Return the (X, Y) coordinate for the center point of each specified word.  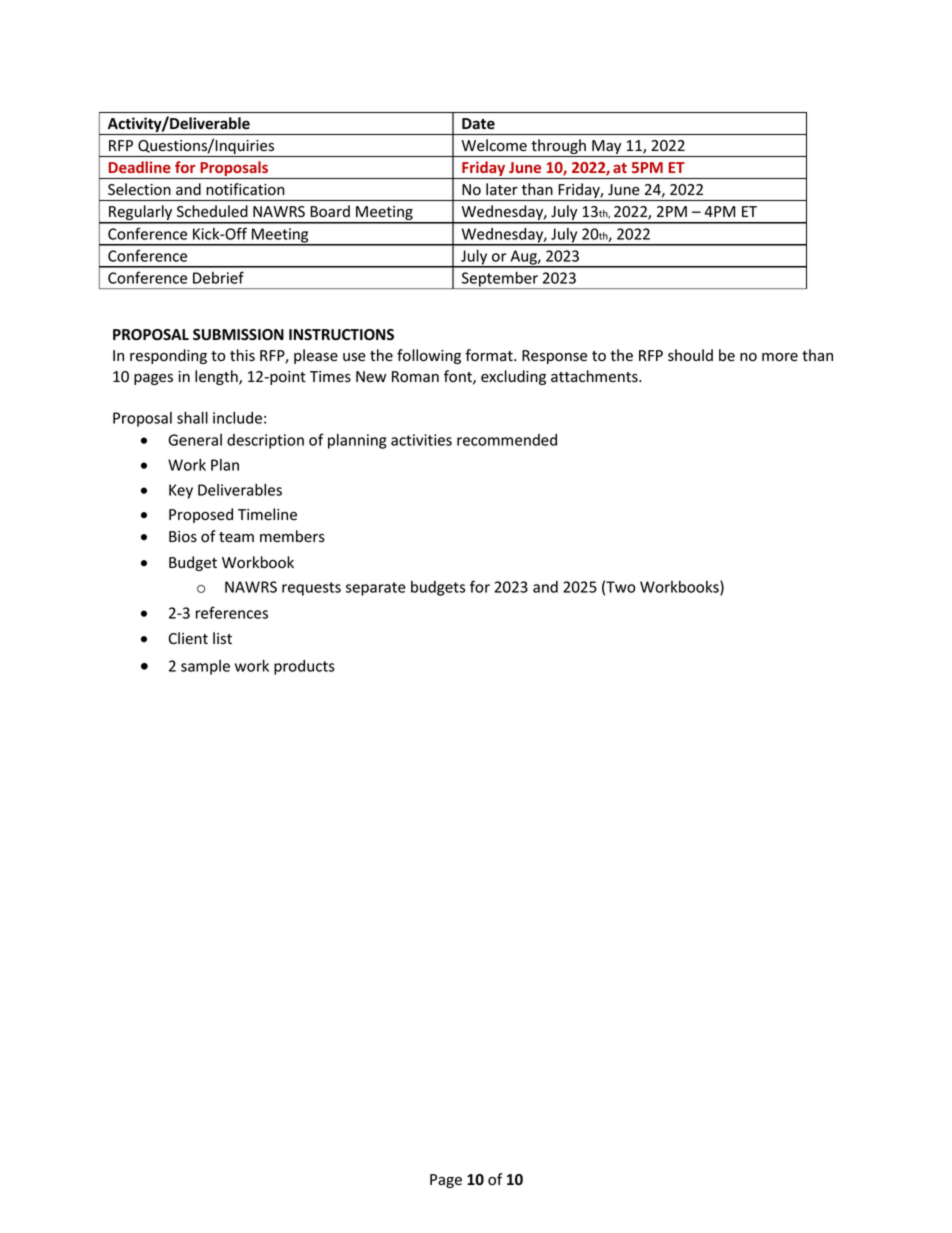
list (222, 638)
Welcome (494, 145)
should (690, 355)
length (217, 377)
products (304, 667)
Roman (415, 376)
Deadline (140, 167)
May (607, 148)
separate (376, 589)
